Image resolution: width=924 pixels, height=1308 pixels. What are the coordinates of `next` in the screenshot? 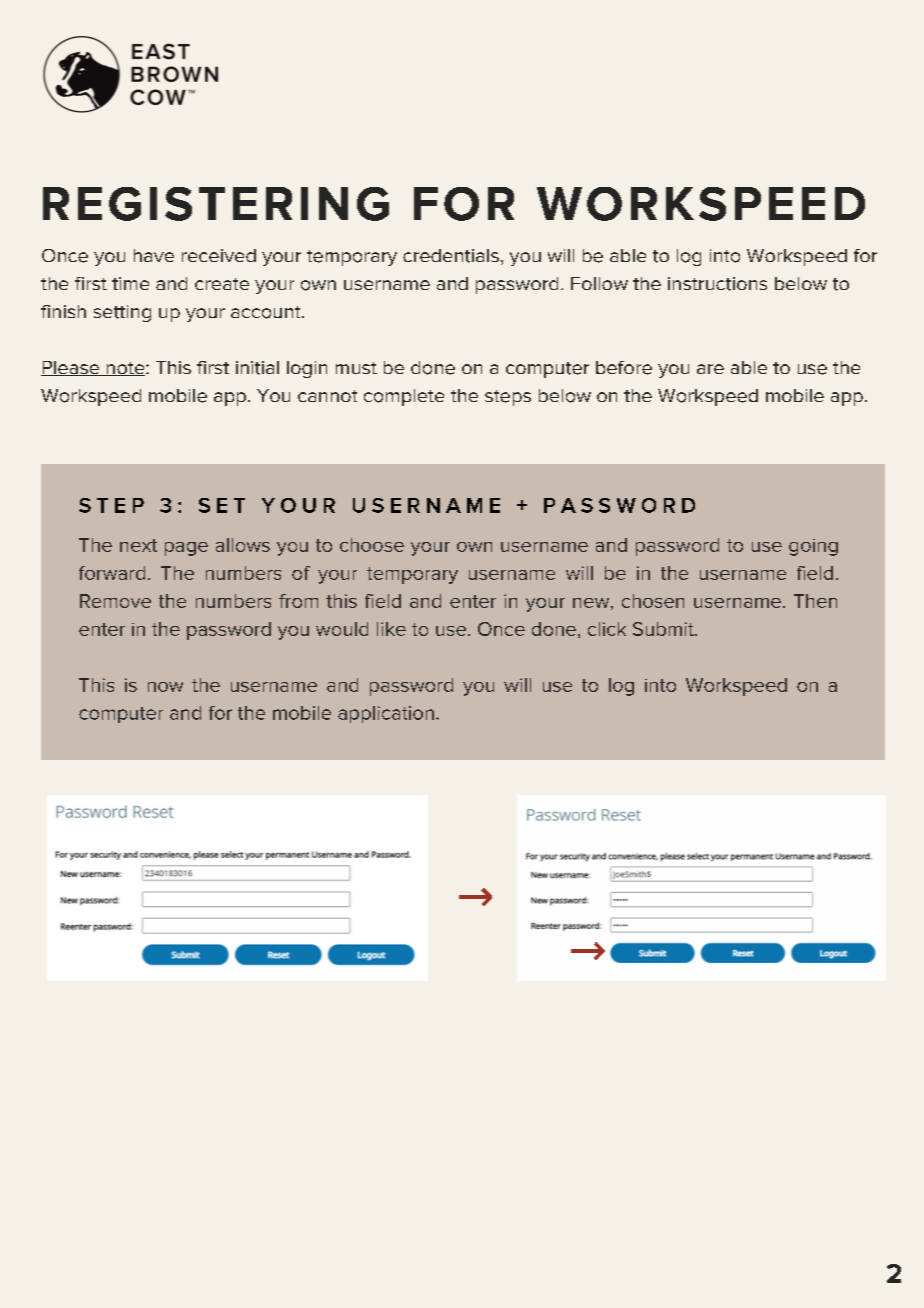 It's located at (138, 545).
